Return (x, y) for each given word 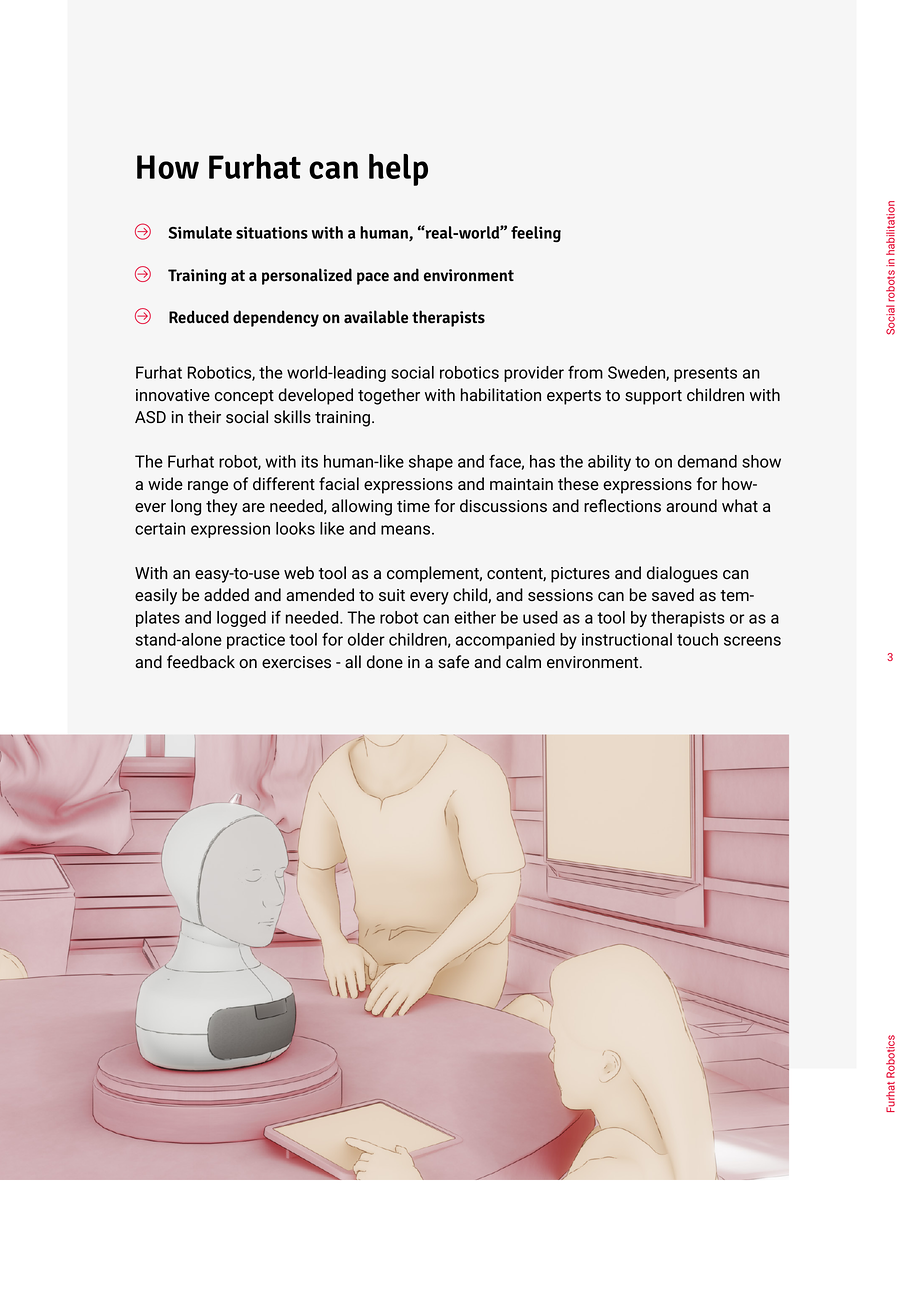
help (398, 170)
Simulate (200, 232)
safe (453, 661)
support (653, 397)
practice (256, 641)
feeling (536, 234)
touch (697, 639)
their (204, 417)
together (389, 396)
